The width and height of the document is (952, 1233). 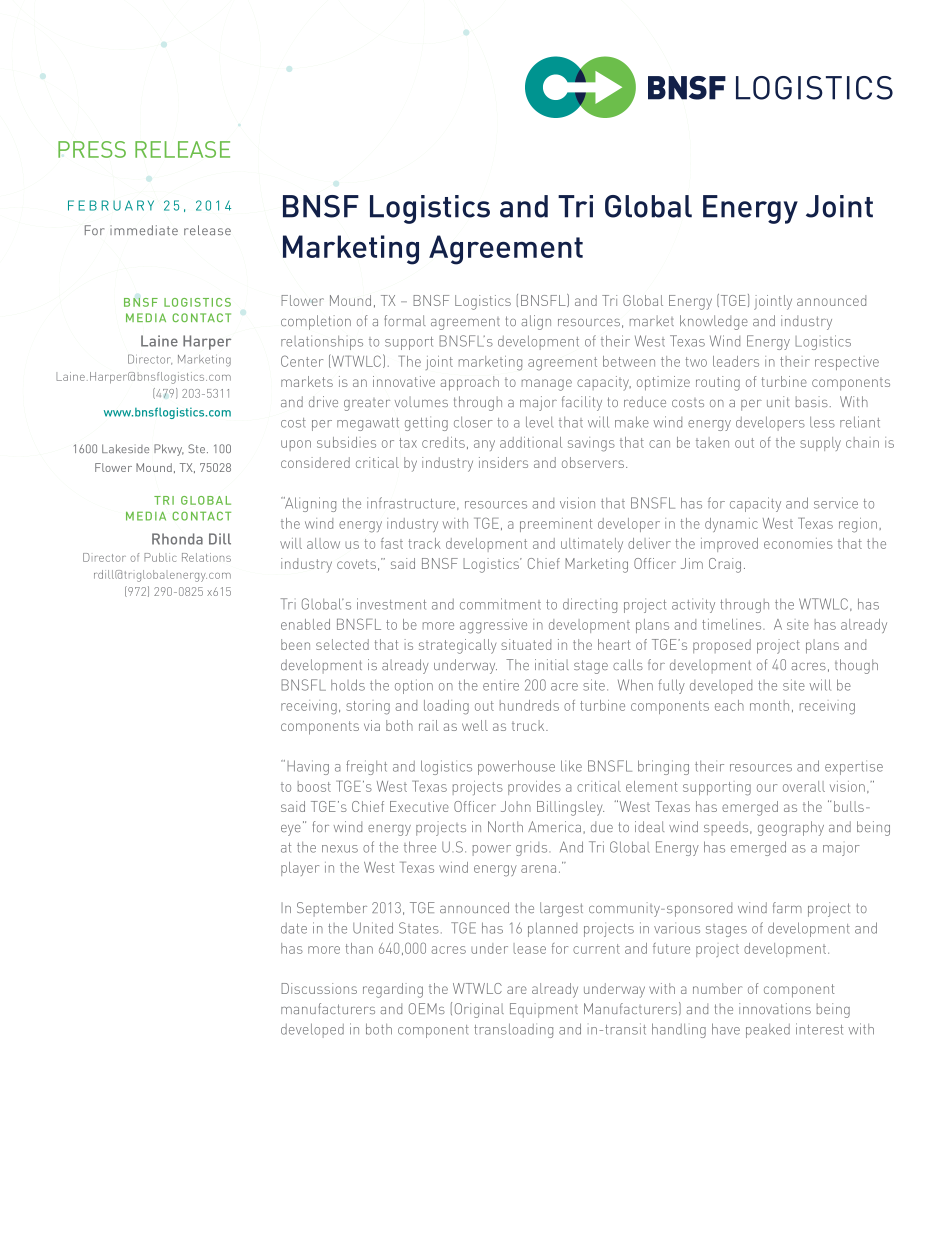 I want to click on Discussions, so click(x=319, y=988).
